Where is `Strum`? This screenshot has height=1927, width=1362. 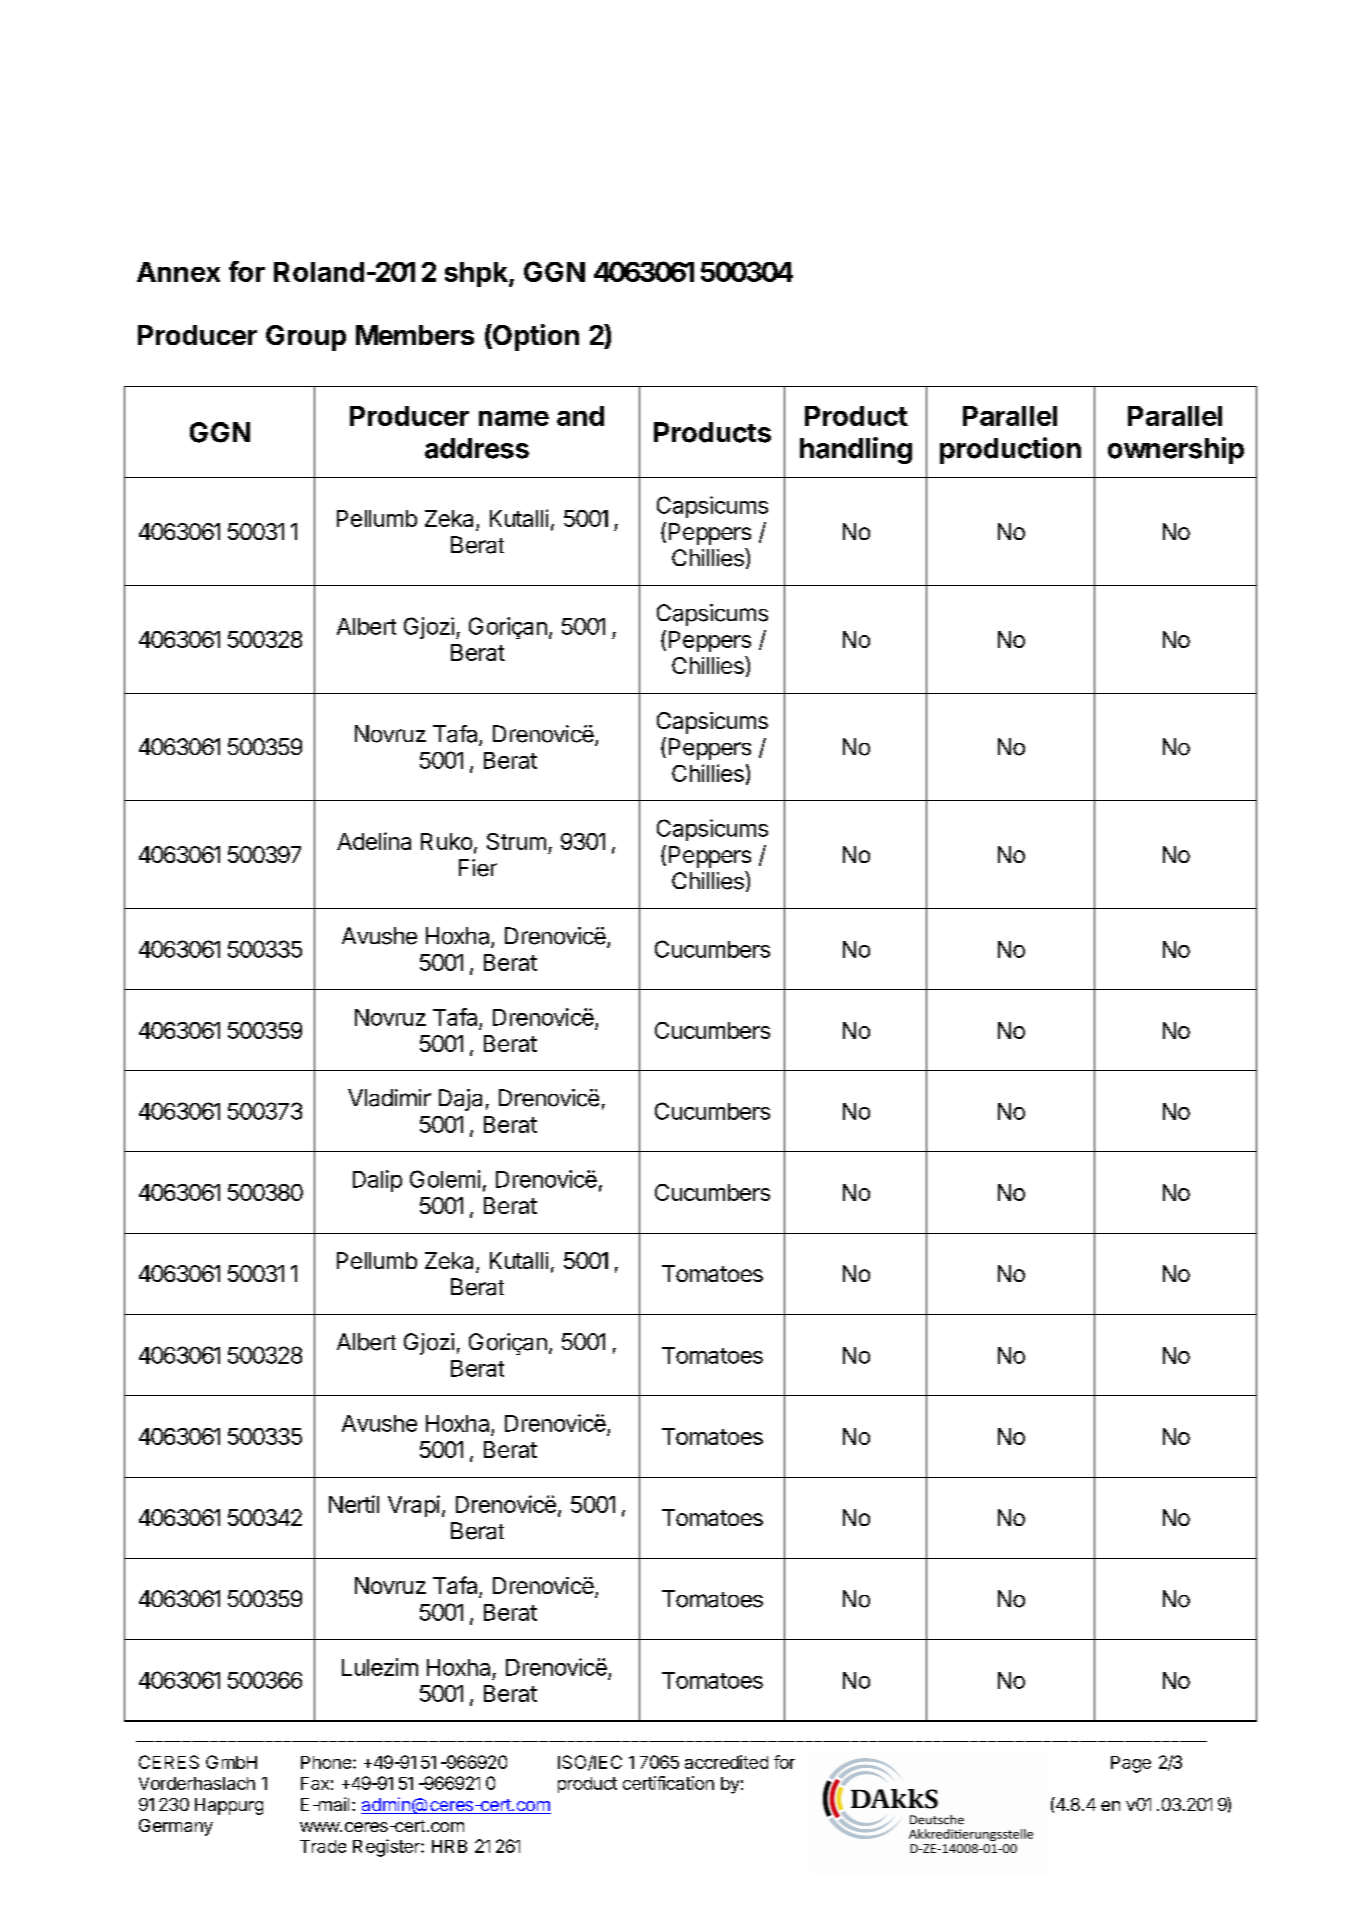 Strum is located at coordinates (516, 841).
